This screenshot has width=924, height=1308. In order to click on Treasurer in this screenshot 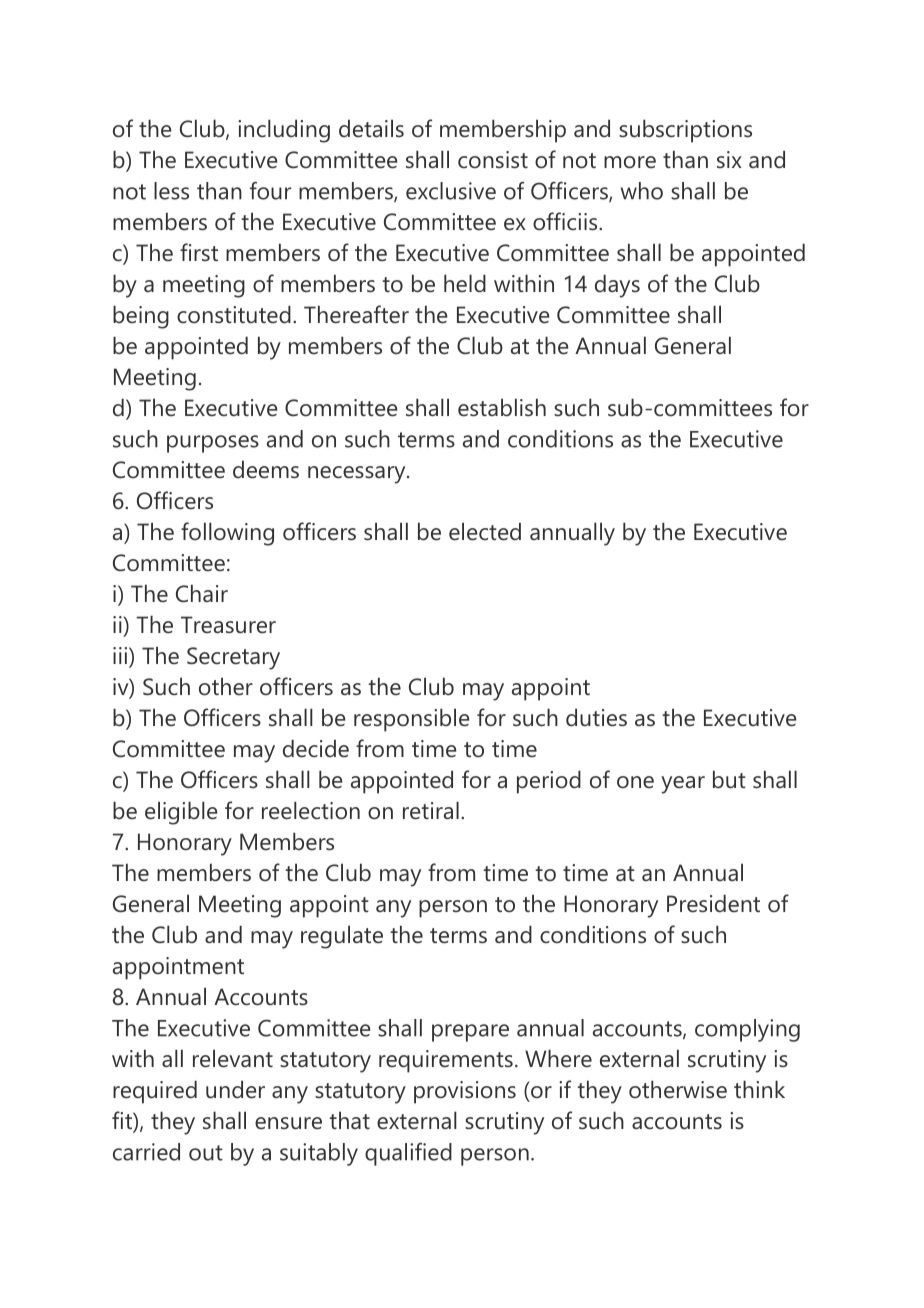, I will do `click(228, 625)`.
